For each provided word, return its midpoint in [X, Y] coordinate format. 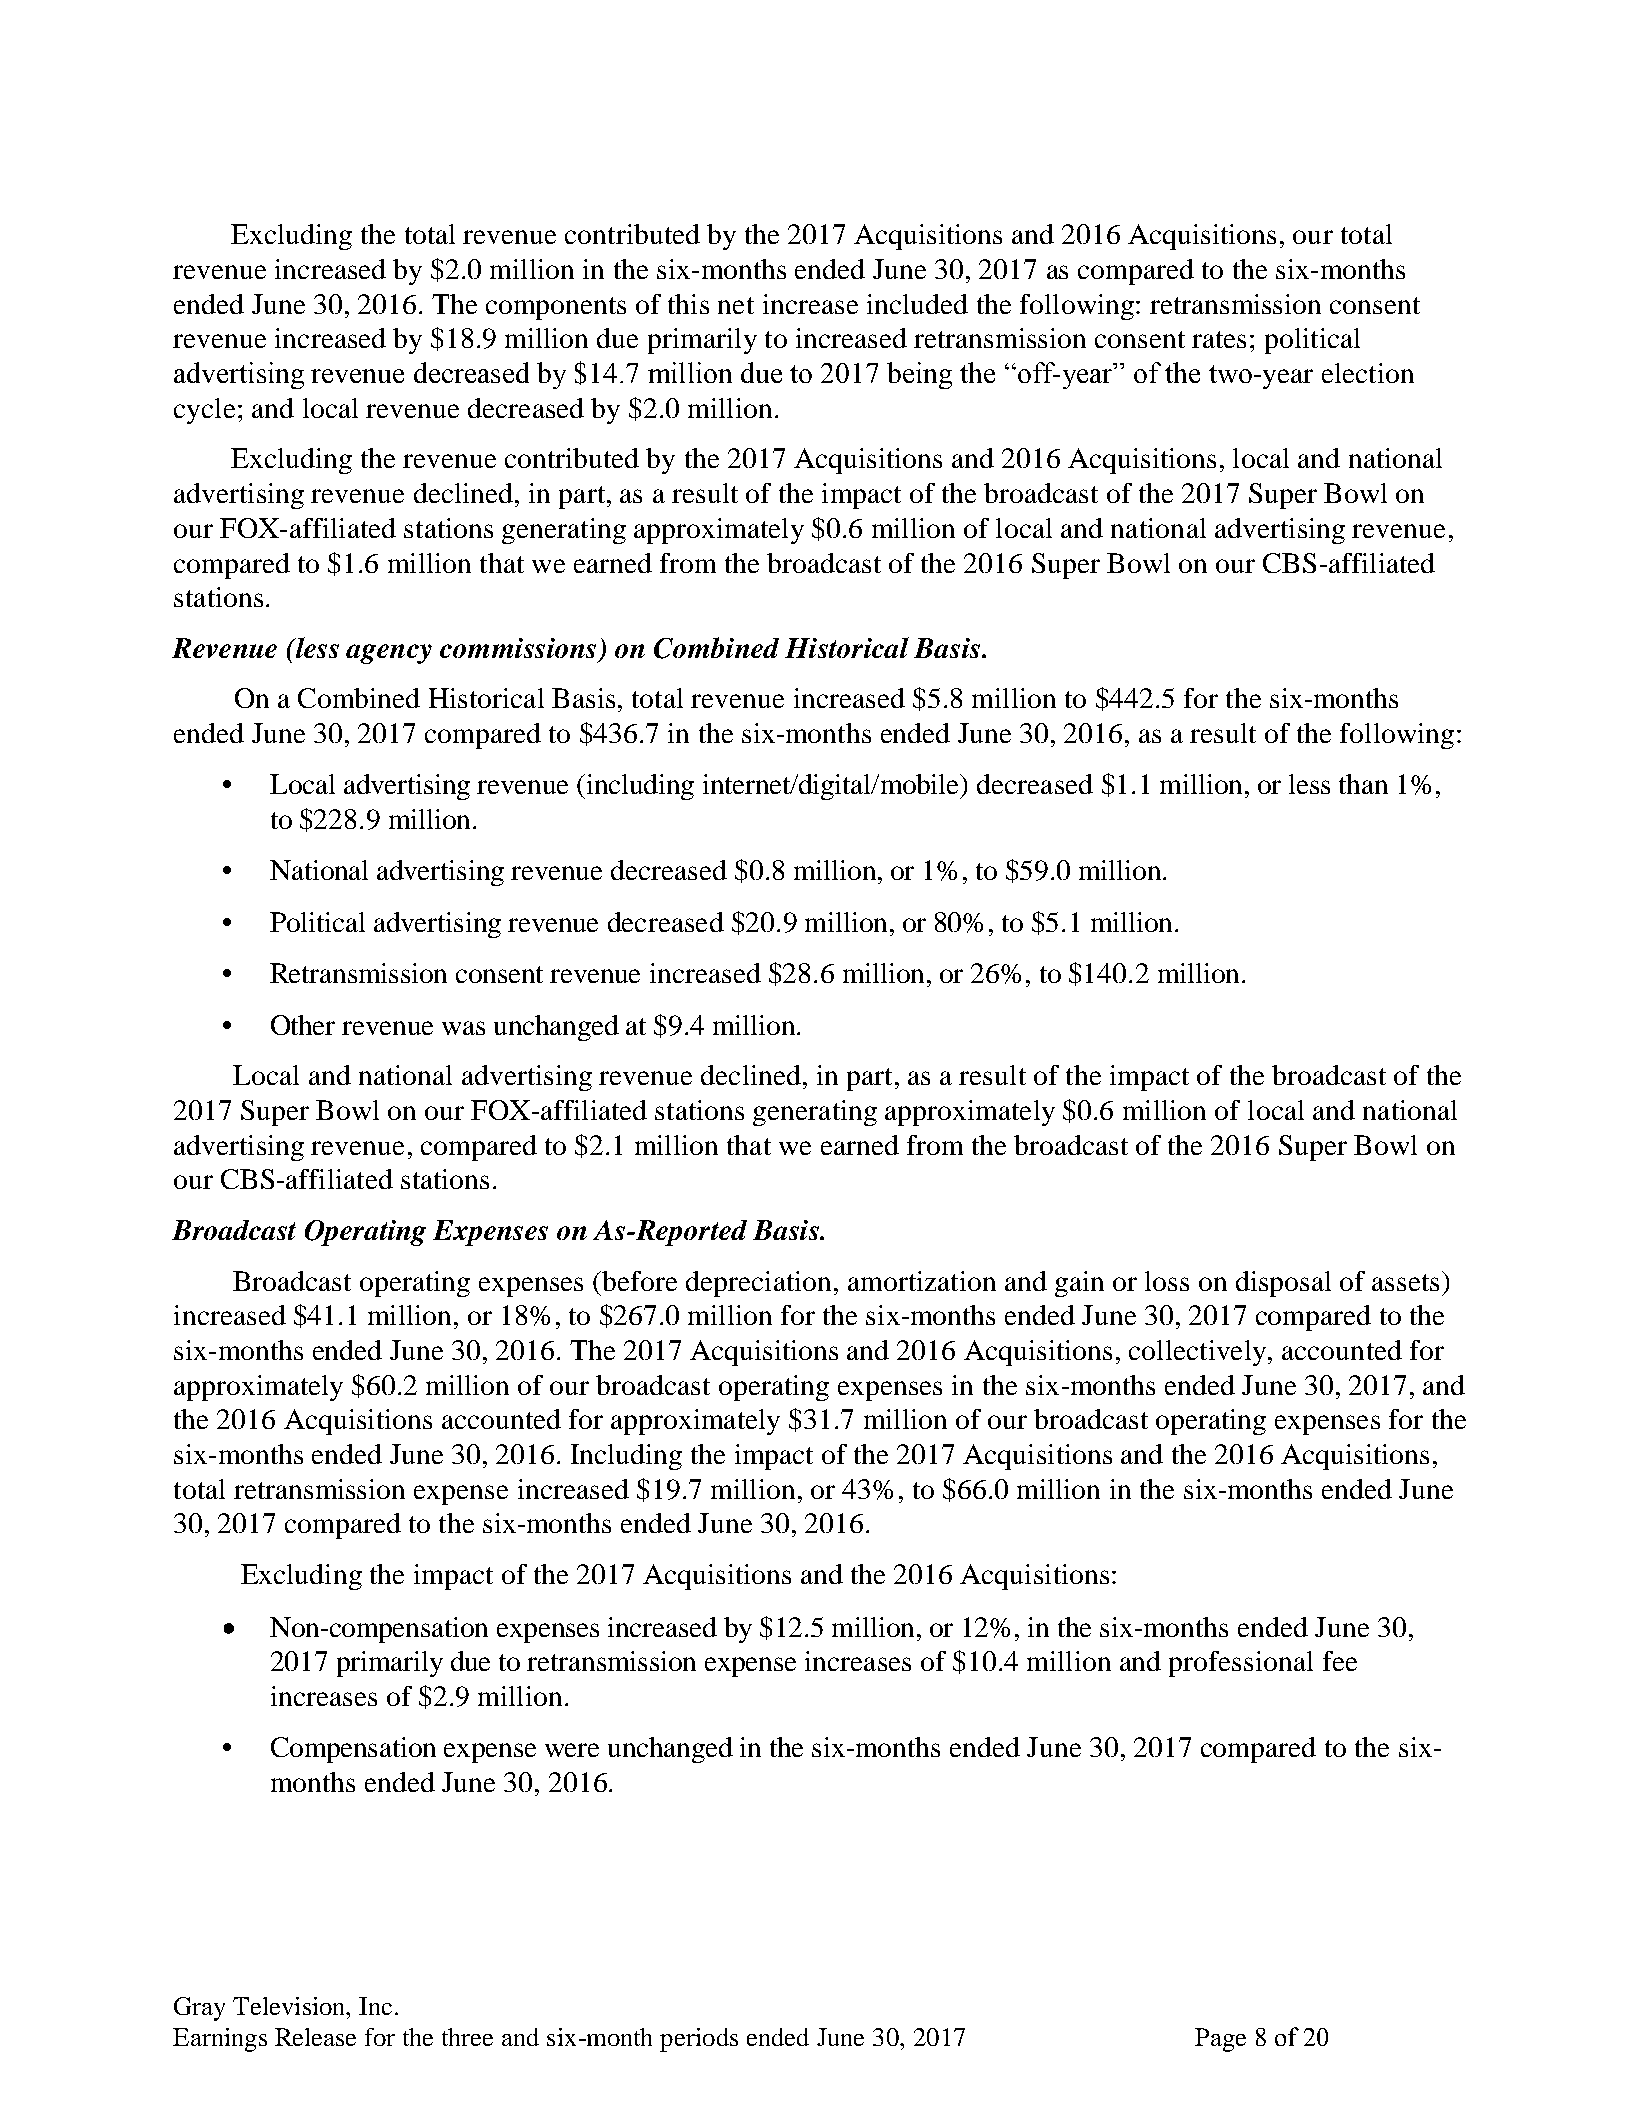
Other [303, 1025]
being [919, 375]
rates [1219, 339]
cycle [204, 411]
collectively [1197, 1353]
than [1363, 784]
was [463, 1028]
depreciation [758, 1284]
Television [290, 2006]
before [638, 1281]
